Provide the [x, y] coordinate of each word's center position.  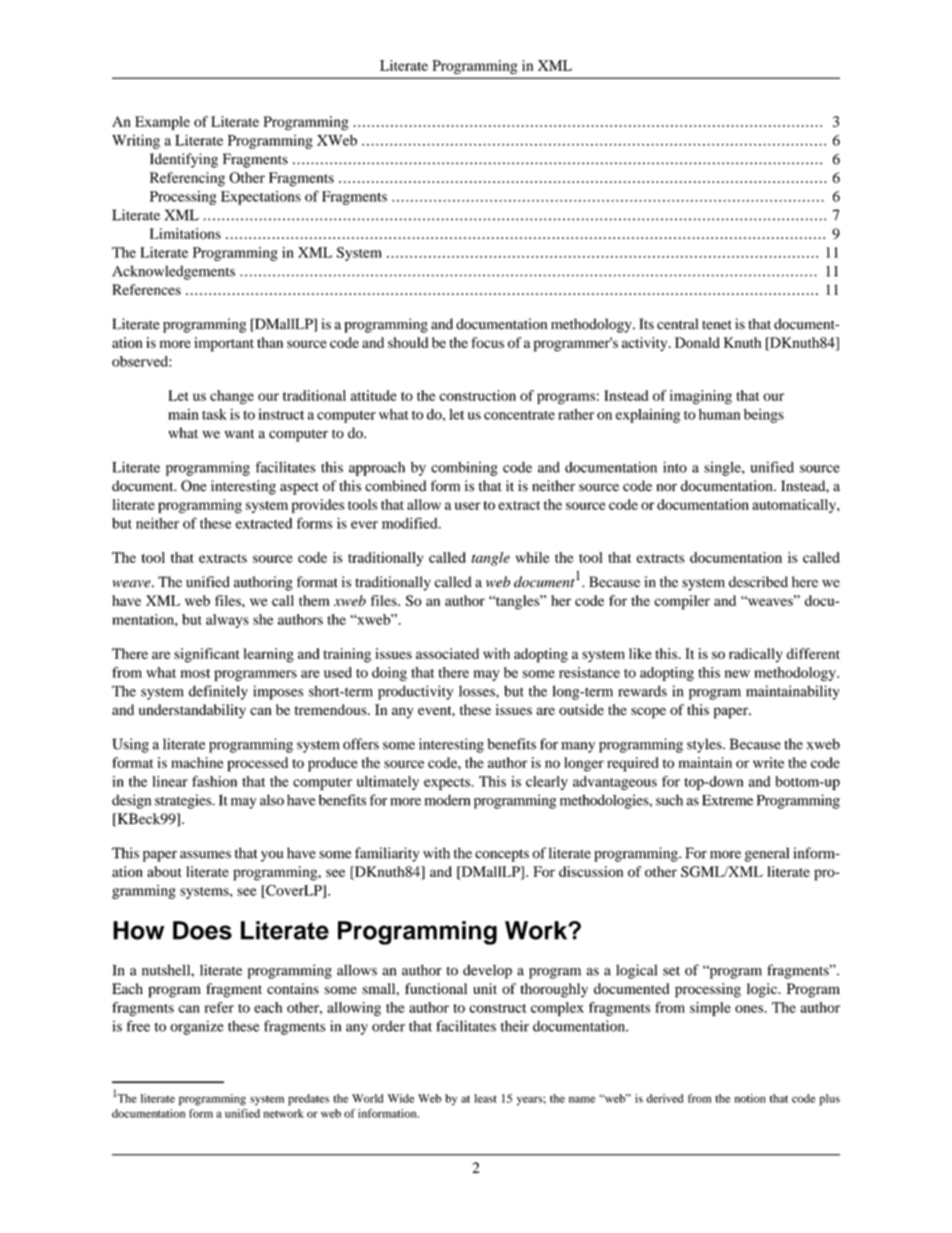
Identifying [184, 160]
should [408, 342]
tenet [717, 325]
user [468, 506]
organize [197, 1027]
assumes [205, 855]
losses [478, 691]
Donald [697, 342]
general [767, 854]
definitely [218, 692]
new [737, 674]
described [758, 582]
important [224, 344]
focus [488, 342]
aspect [299, 488]
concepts [502, 855]
